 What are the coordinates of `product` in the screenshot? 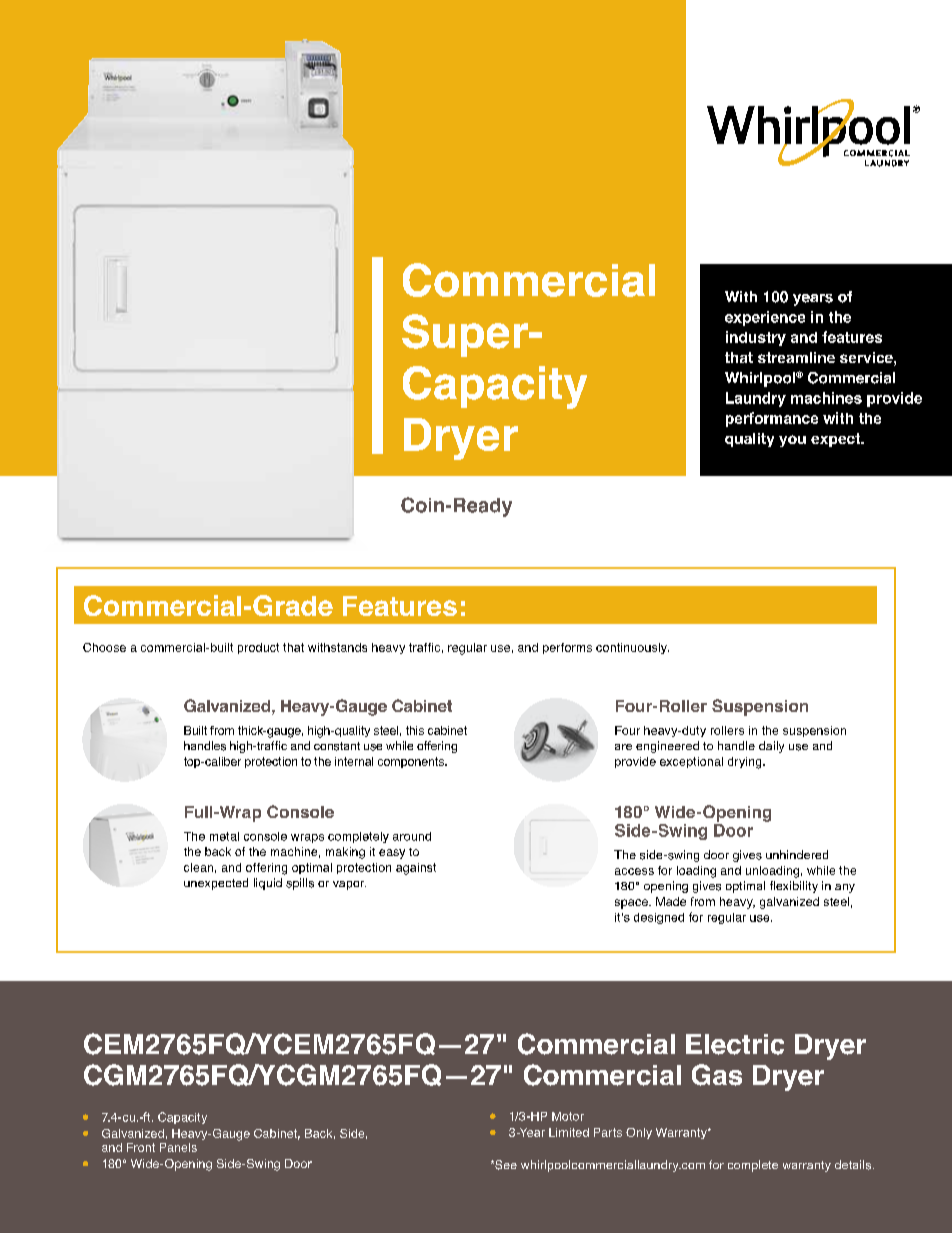 It's located at (258, 648).
